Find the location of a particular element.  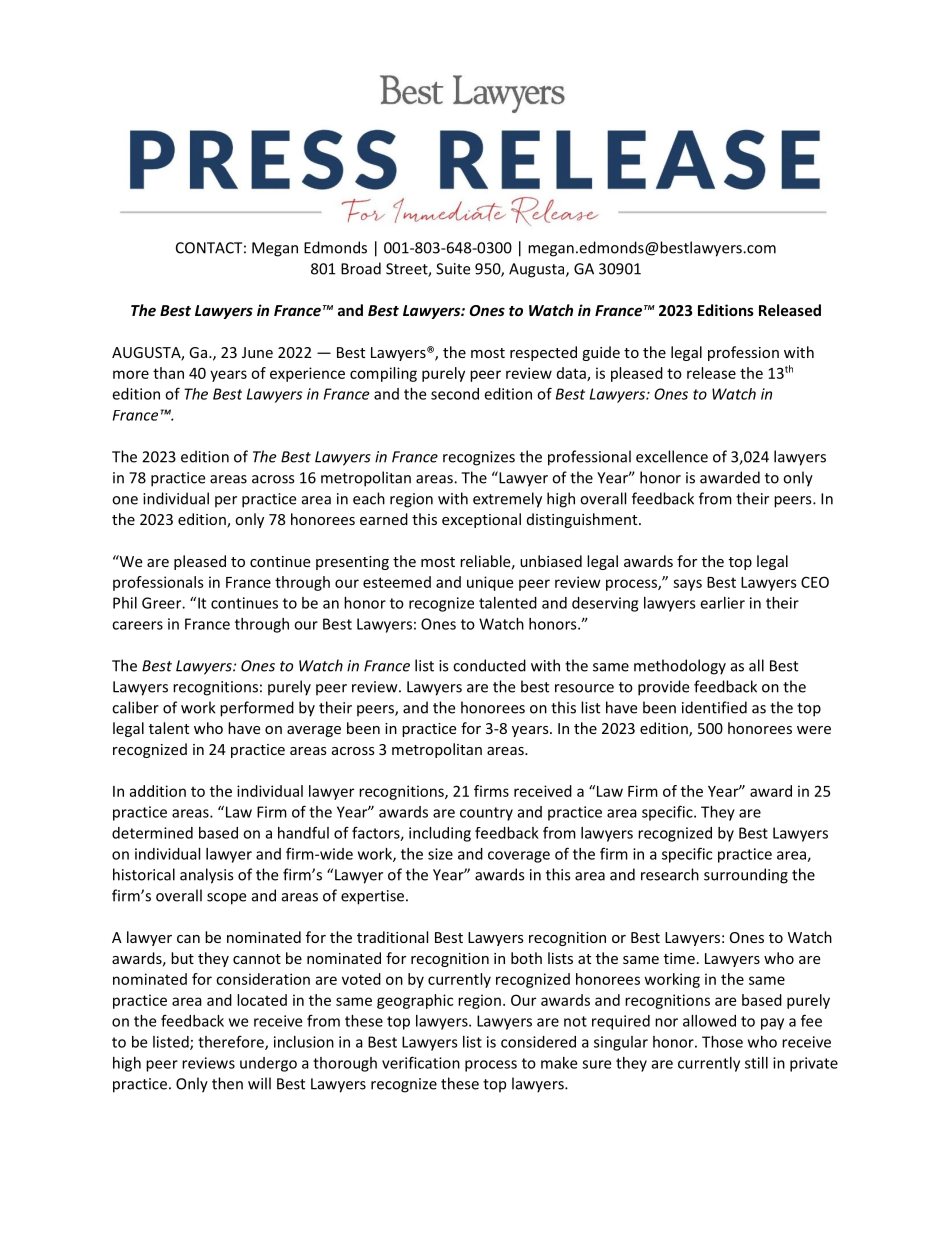

therefore is located at coordinates (232, 1042).
